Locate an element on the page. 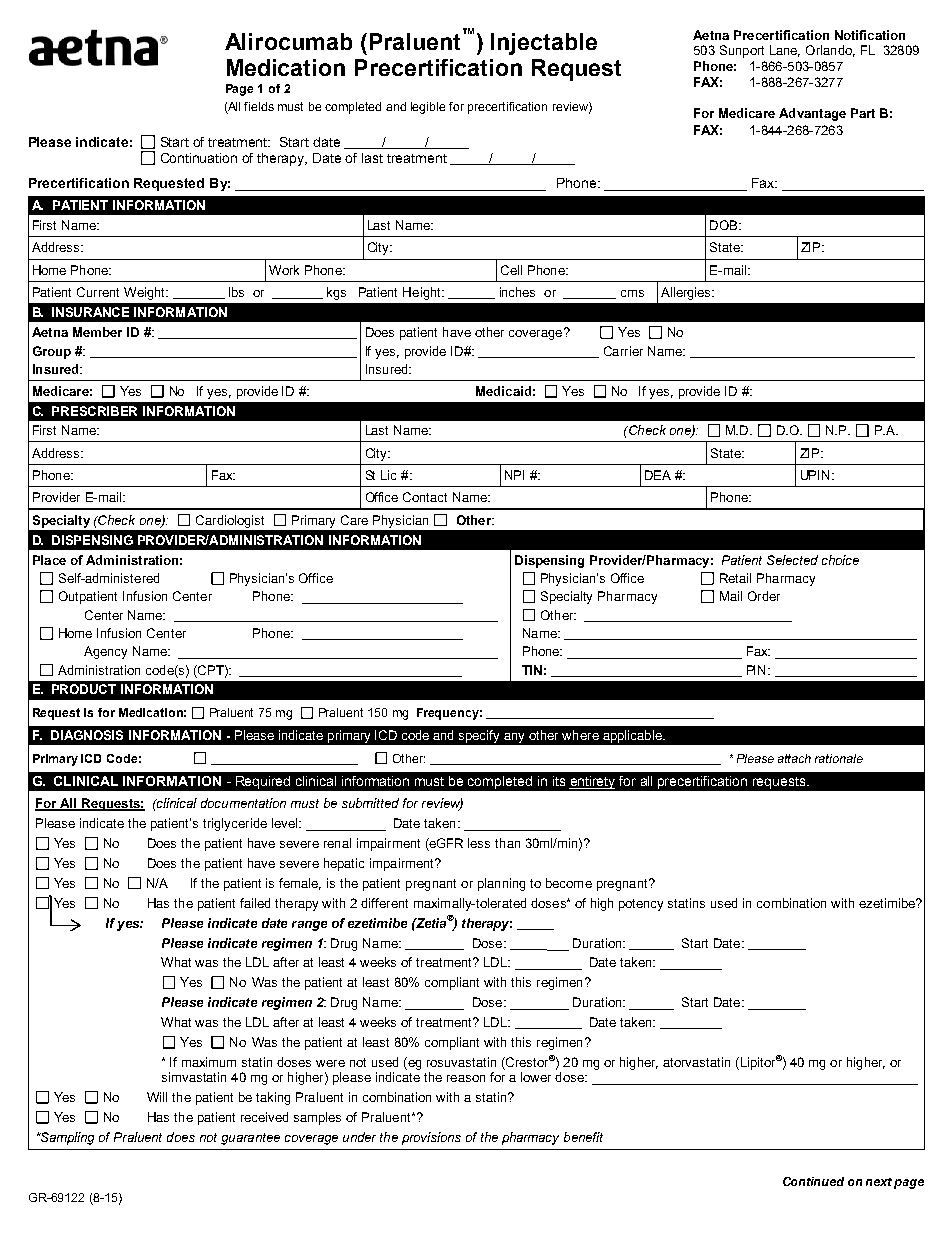 This page has height=1233, width=952. potency is located at coordinates (641, 905).
